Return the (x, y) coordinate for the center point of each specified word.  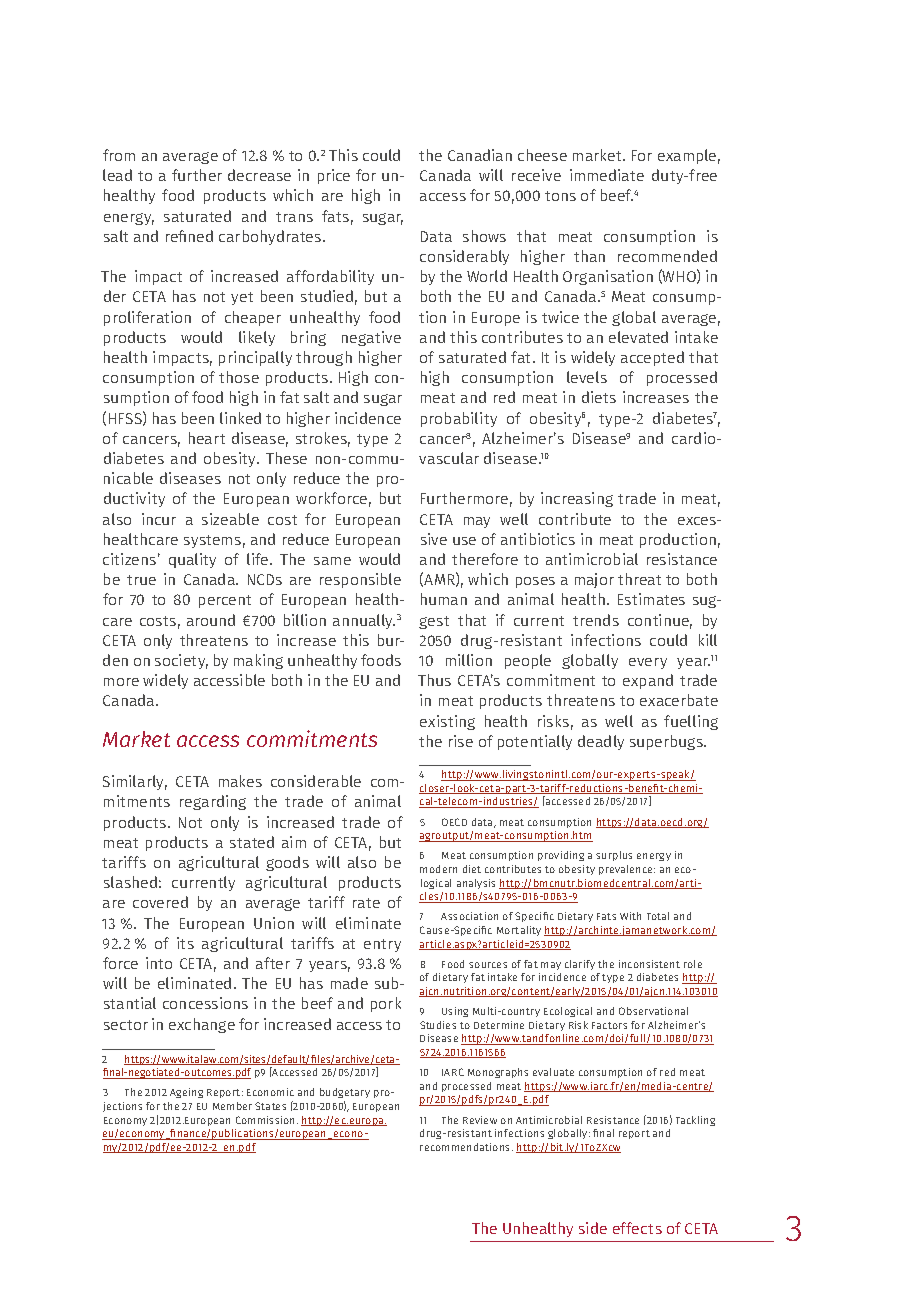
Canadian (480, 155)
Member (232, 1106)
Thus (434, 680)
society (181, 661)
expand (648, 681)
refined (189, 236)
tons (560, 196)
